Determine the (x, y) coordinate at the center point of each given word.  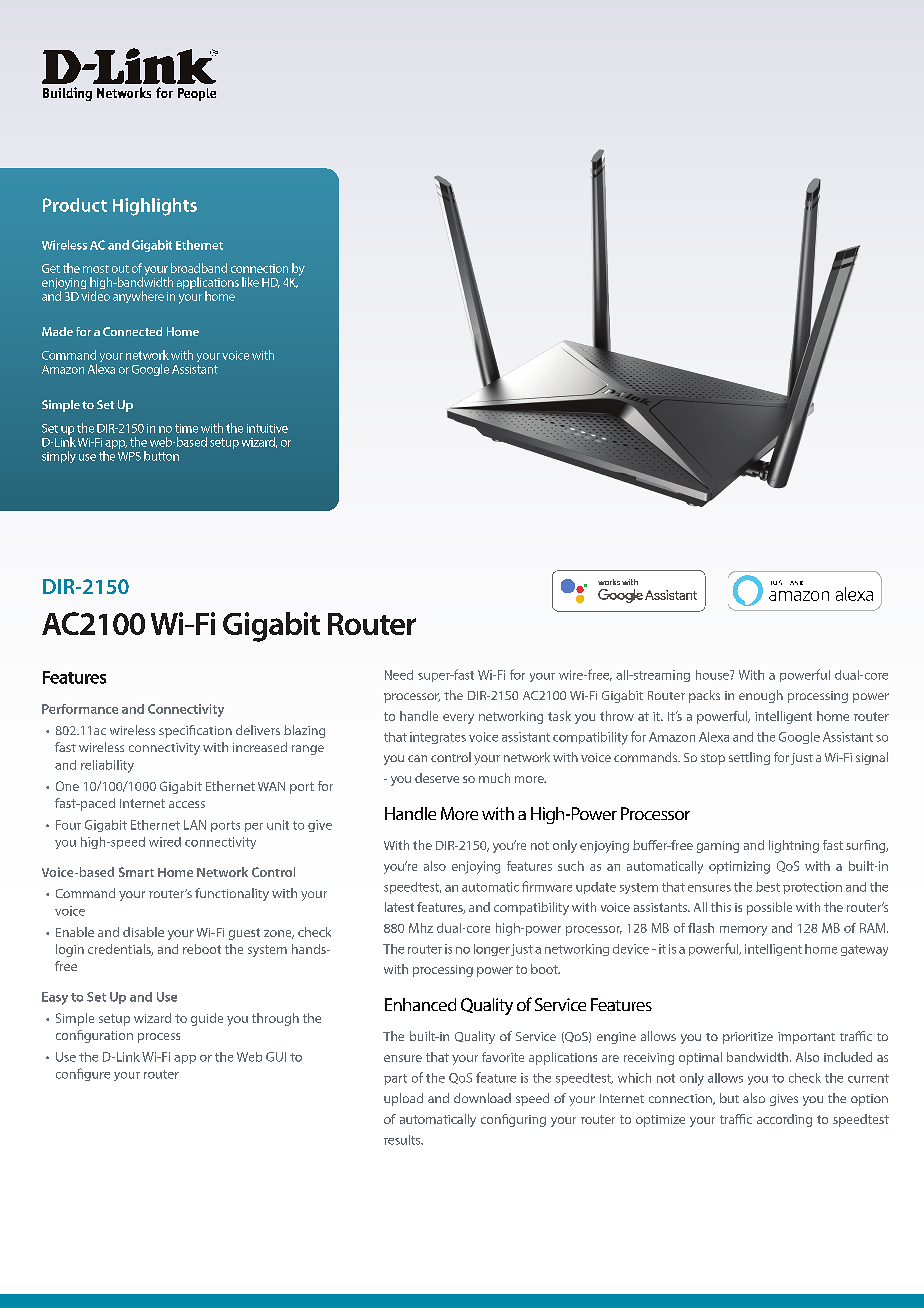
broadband (199, 268)
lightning (794, 846)
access (187, 804)
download (482, 1098)
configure (83, 1074)
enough (761, 696)
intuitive (267, 428)
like (250, 282)
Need (399, 675)
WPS (129, 456)
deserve (437, 778)
